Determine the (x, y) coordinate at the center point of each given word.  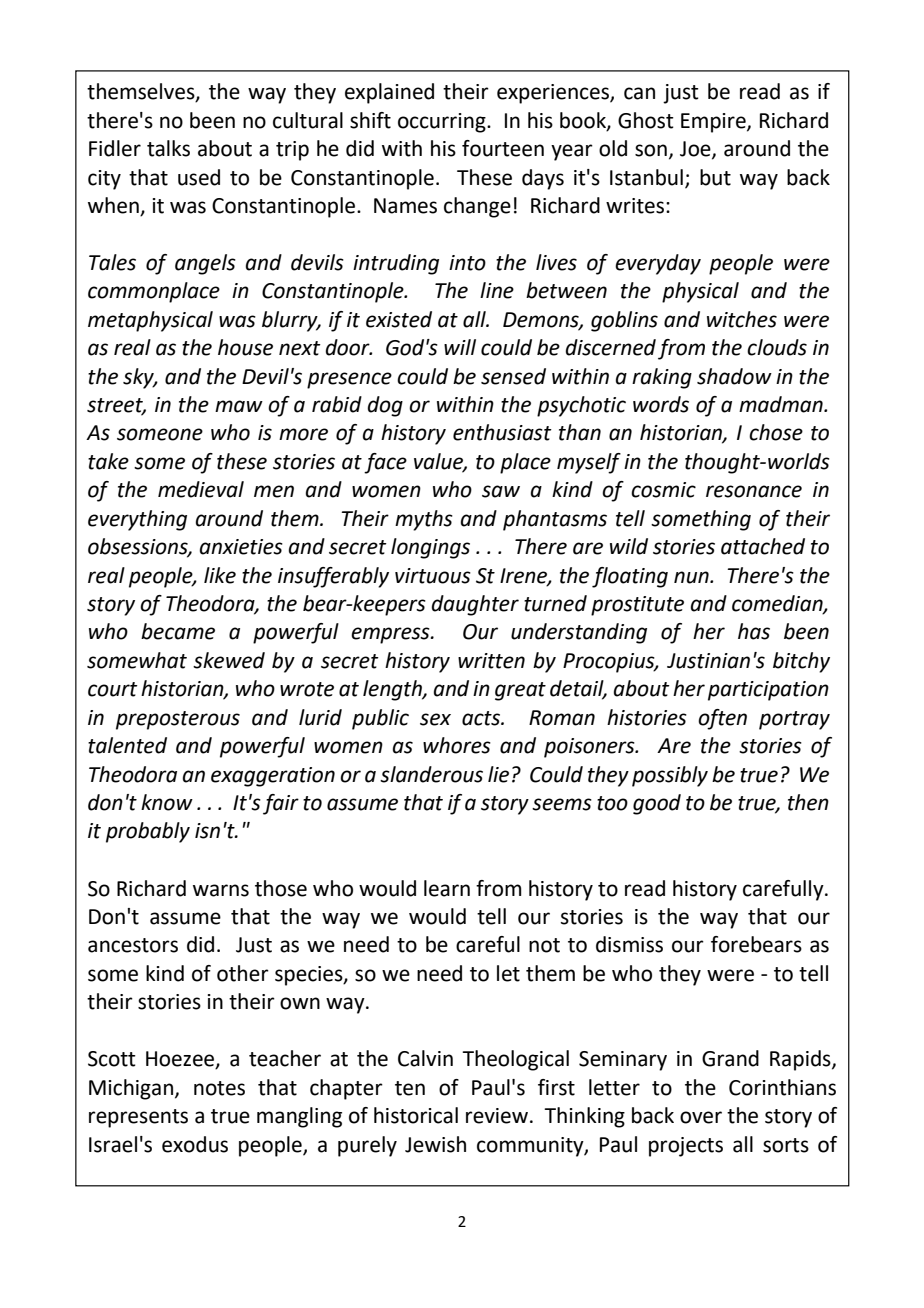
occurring (443, 123)
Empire (714, 123)
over (701, 1117)
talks (168, 148)
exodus (195, 1144)
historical (416, 1115)
